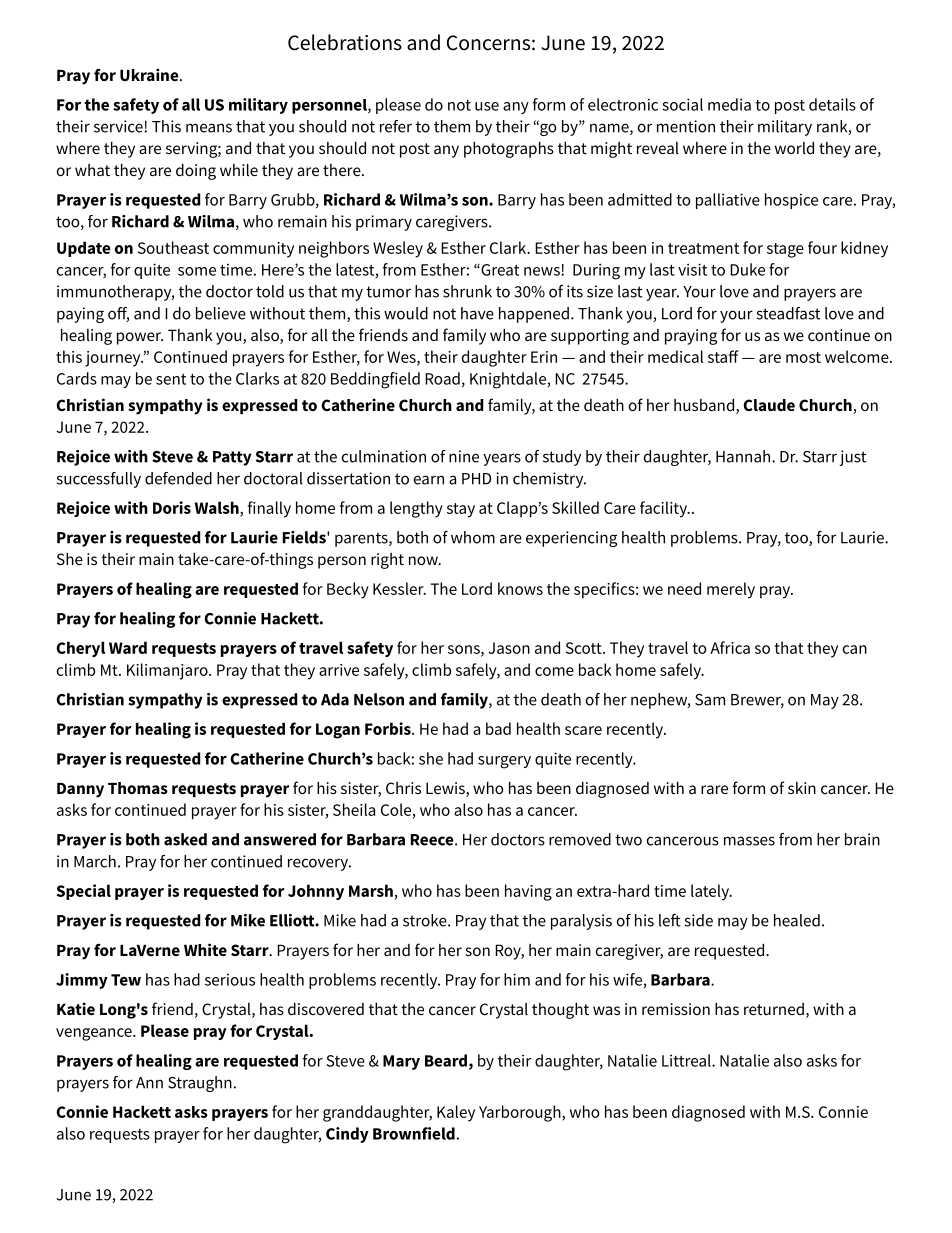 The width and height of the screenshot is (952, 1233). I want to click on Kilimanjaro, so click(168, 671).
